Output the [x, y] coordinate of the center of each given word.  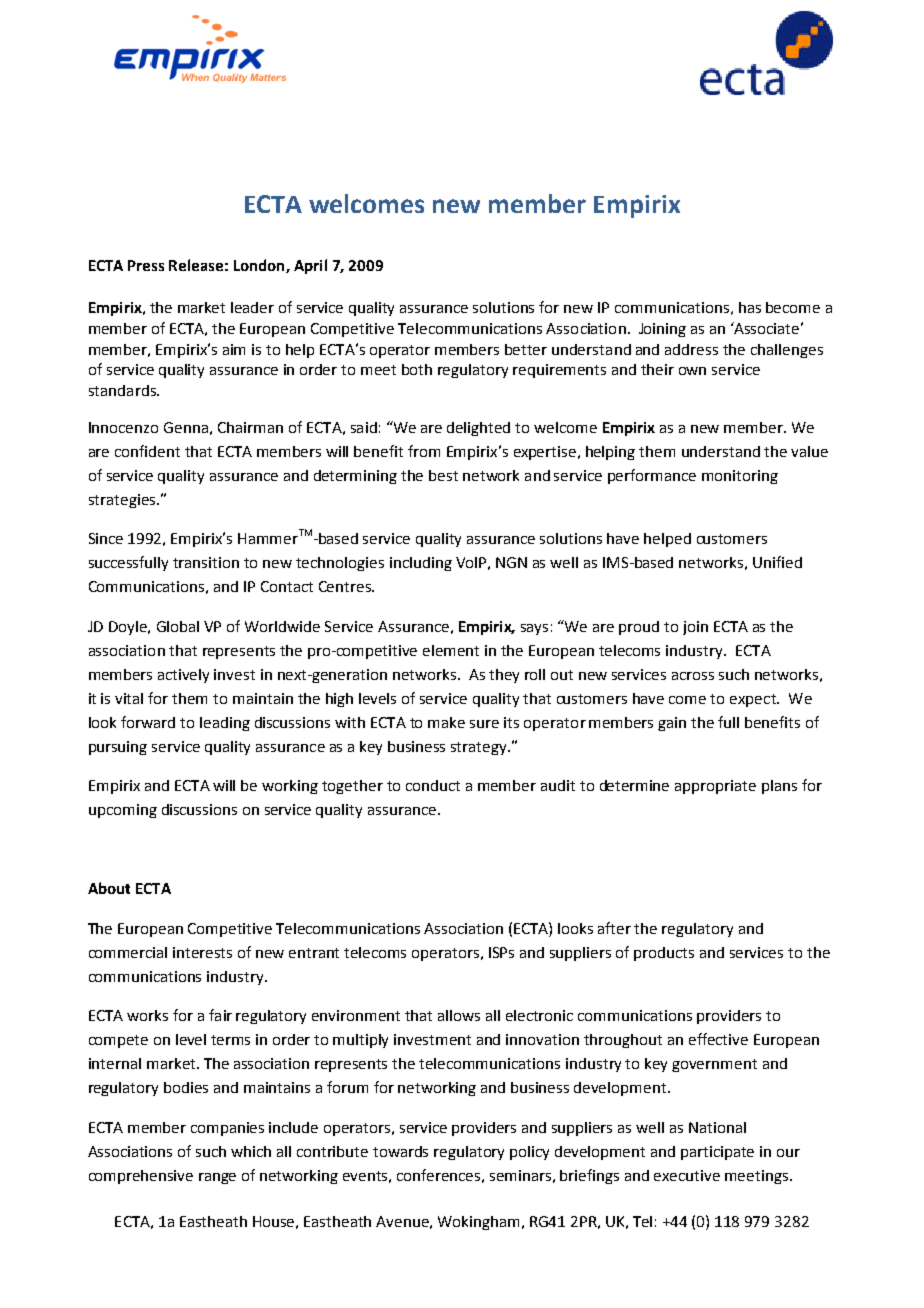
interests [202, 952]
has [750, 307]
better [526, 349]
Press [146, 265]
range [217, 1178]
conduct [433, 785]
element [451, 650]
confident [147, 451]
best [443, 475]
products [664, 954]
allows [459, 1015]
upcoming [123, 811]
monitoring [740, 477]
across [693, 676]
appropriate [715, 787]
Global [178, 626]
